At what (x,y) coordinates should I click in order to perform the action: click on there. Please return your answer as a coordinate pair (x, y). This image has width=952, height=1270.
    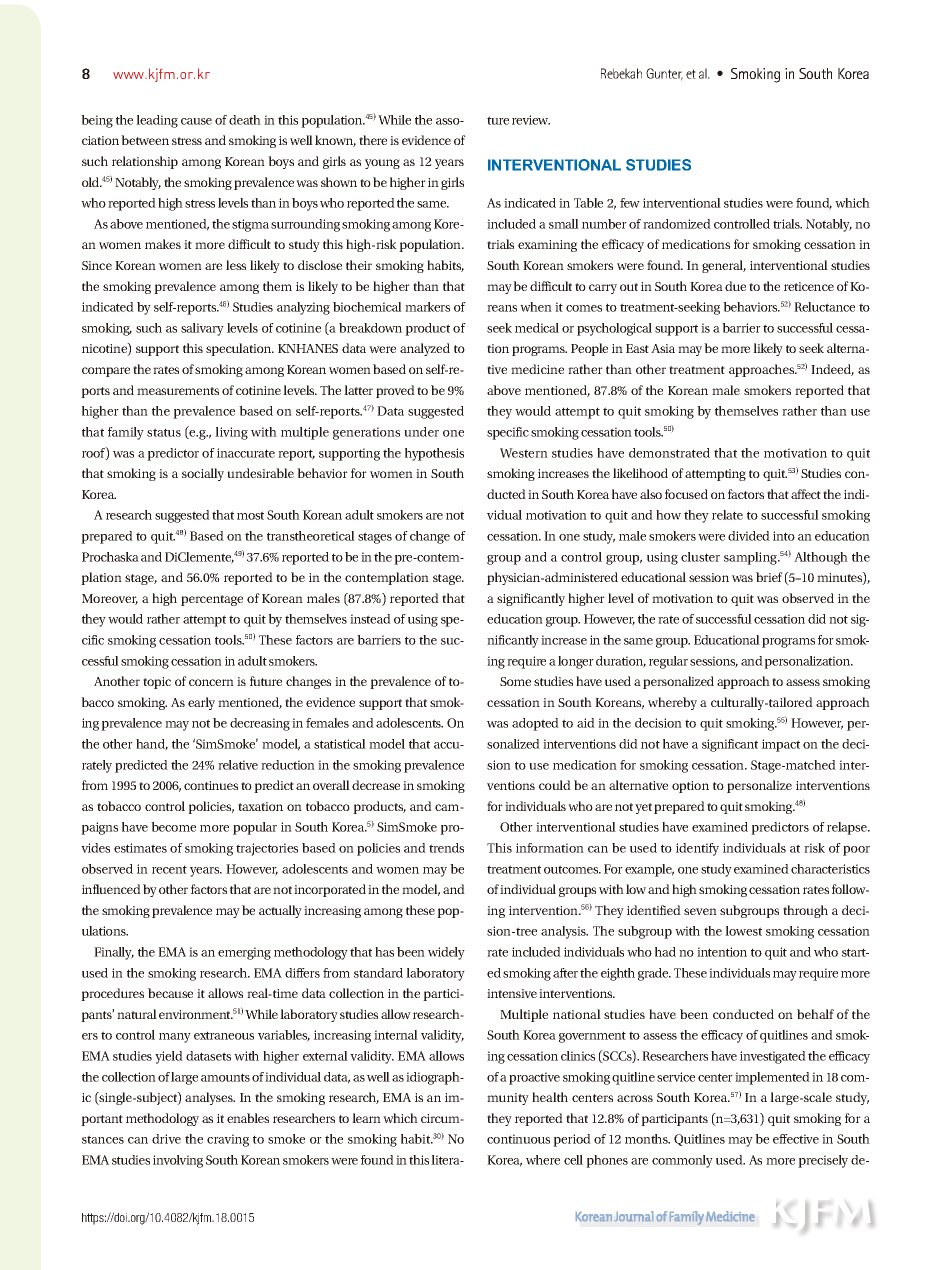
    Looking at the image, I should click on (373, 140).
